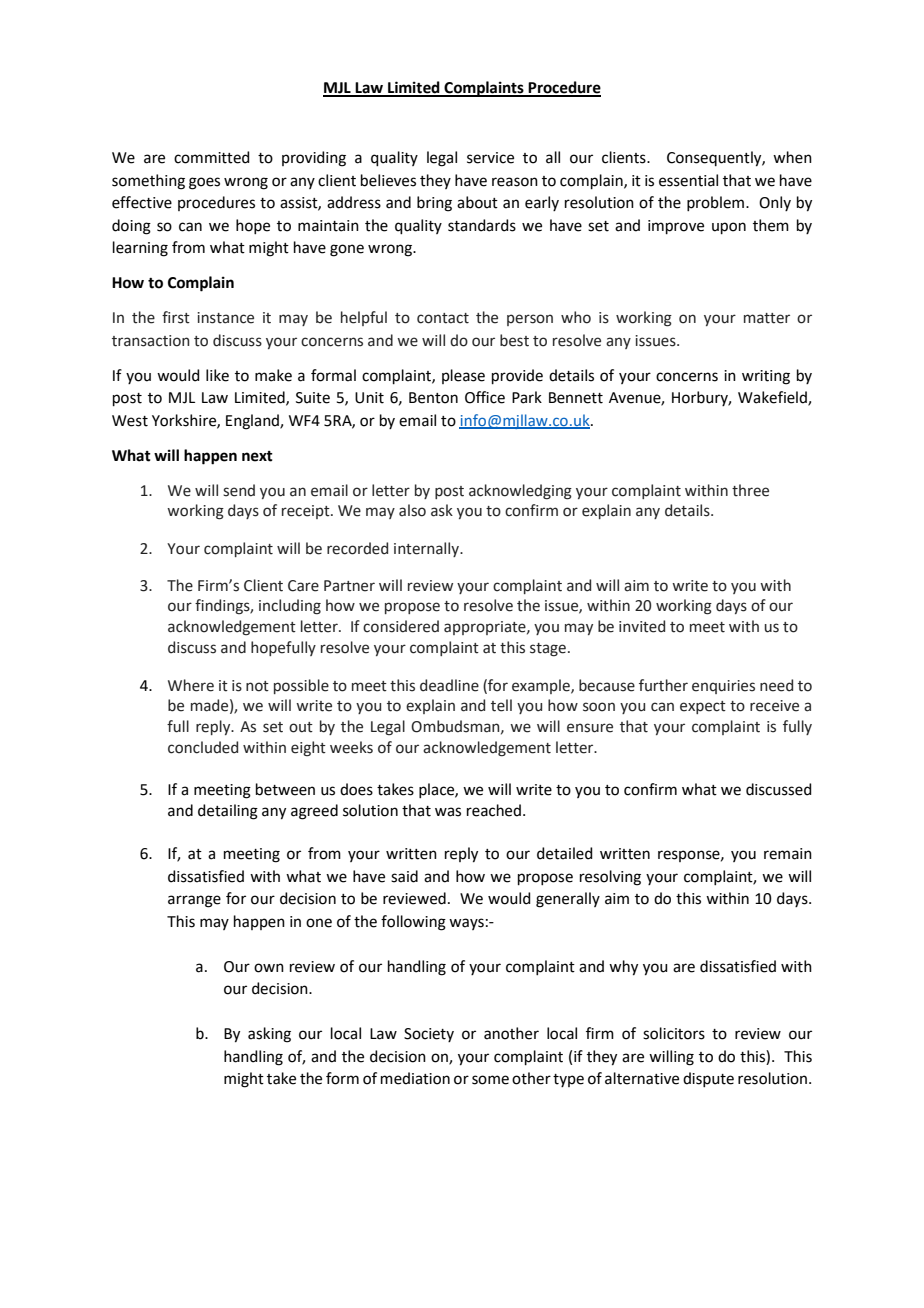  I want to click on deadline, so click(449, 685).
